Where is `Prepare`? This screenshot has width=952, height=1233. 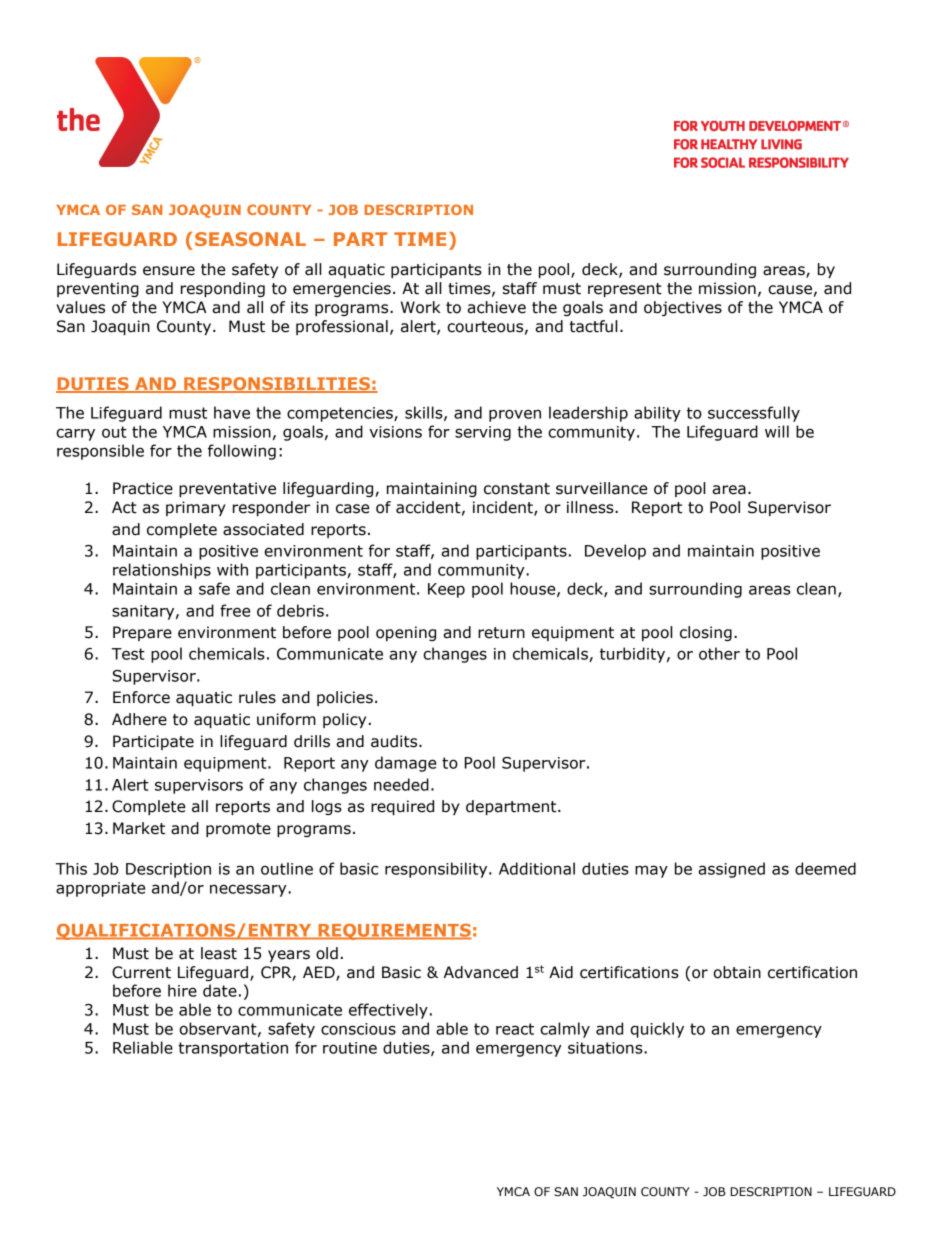 Prepare is located at coordinates (142, 633).
